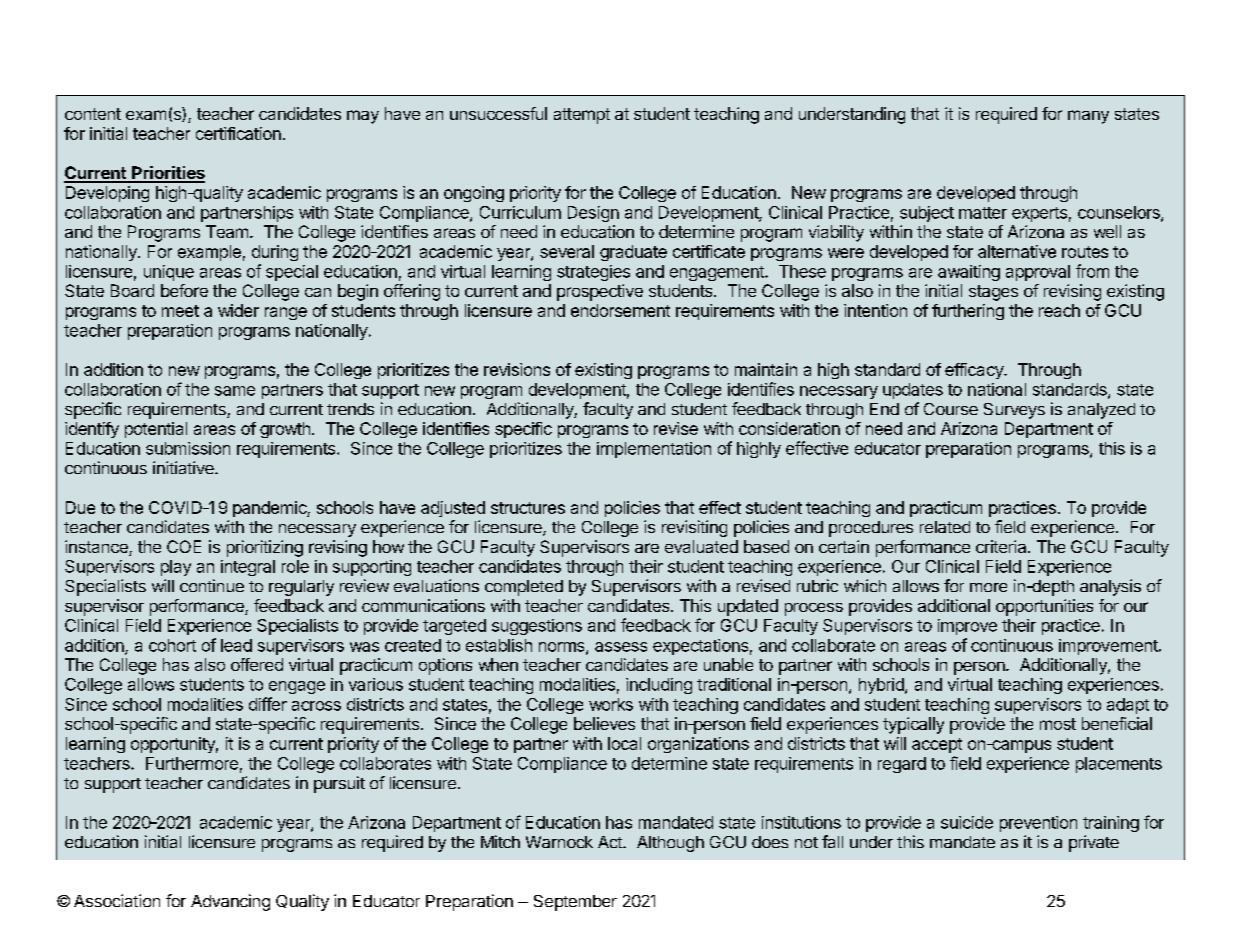 The width and height of the screenshot is (1233, 952). Describe the element at coordinates (184, 546) in the screenshot. I see `COE` at that location.
